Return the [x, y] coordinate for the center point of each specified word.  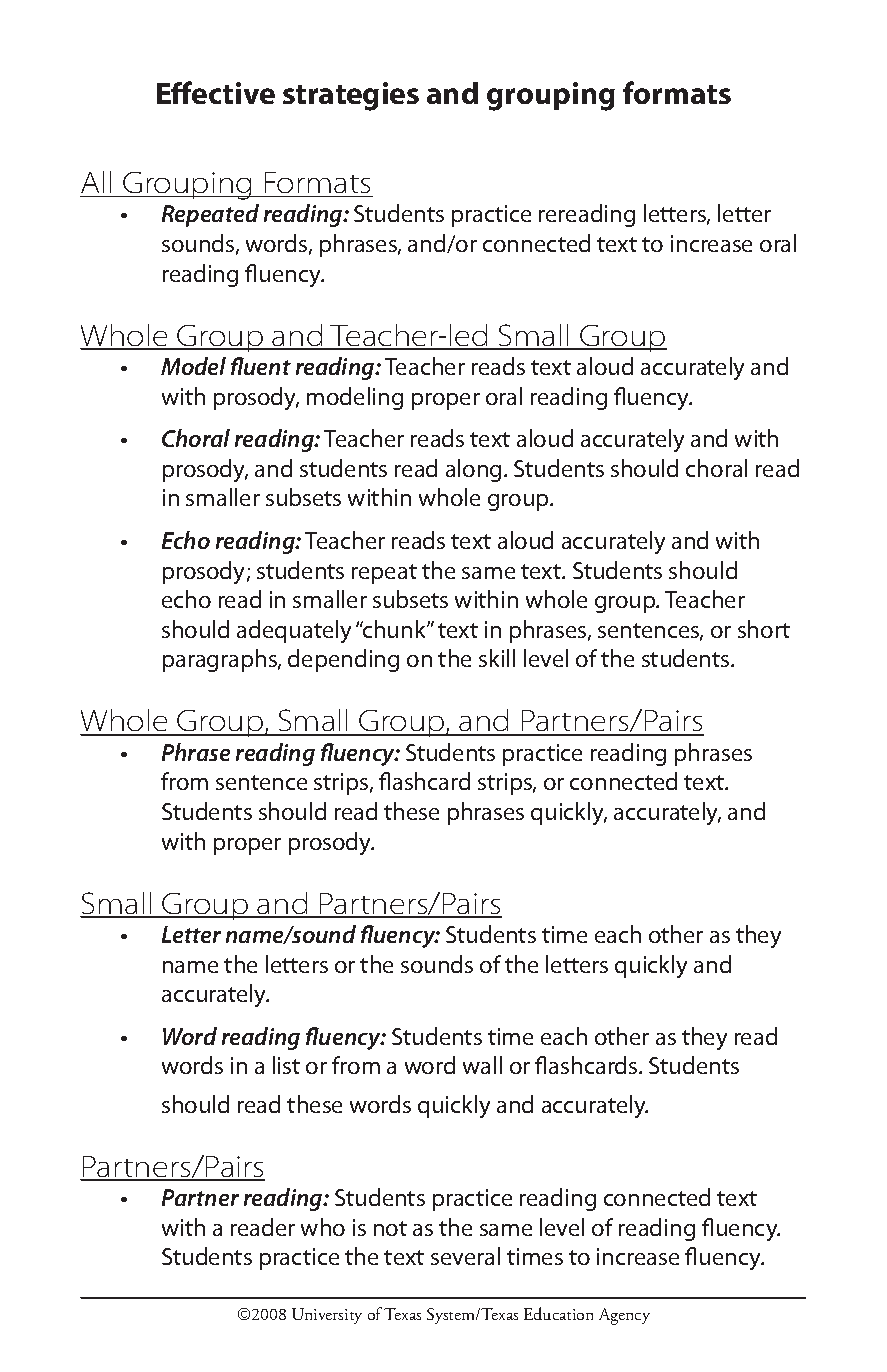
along [473, 470]
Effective [216, 92]
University [327, 1316]
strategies [351, 96]
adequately [294, 631]
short [764, 629]
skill [497, 658]
